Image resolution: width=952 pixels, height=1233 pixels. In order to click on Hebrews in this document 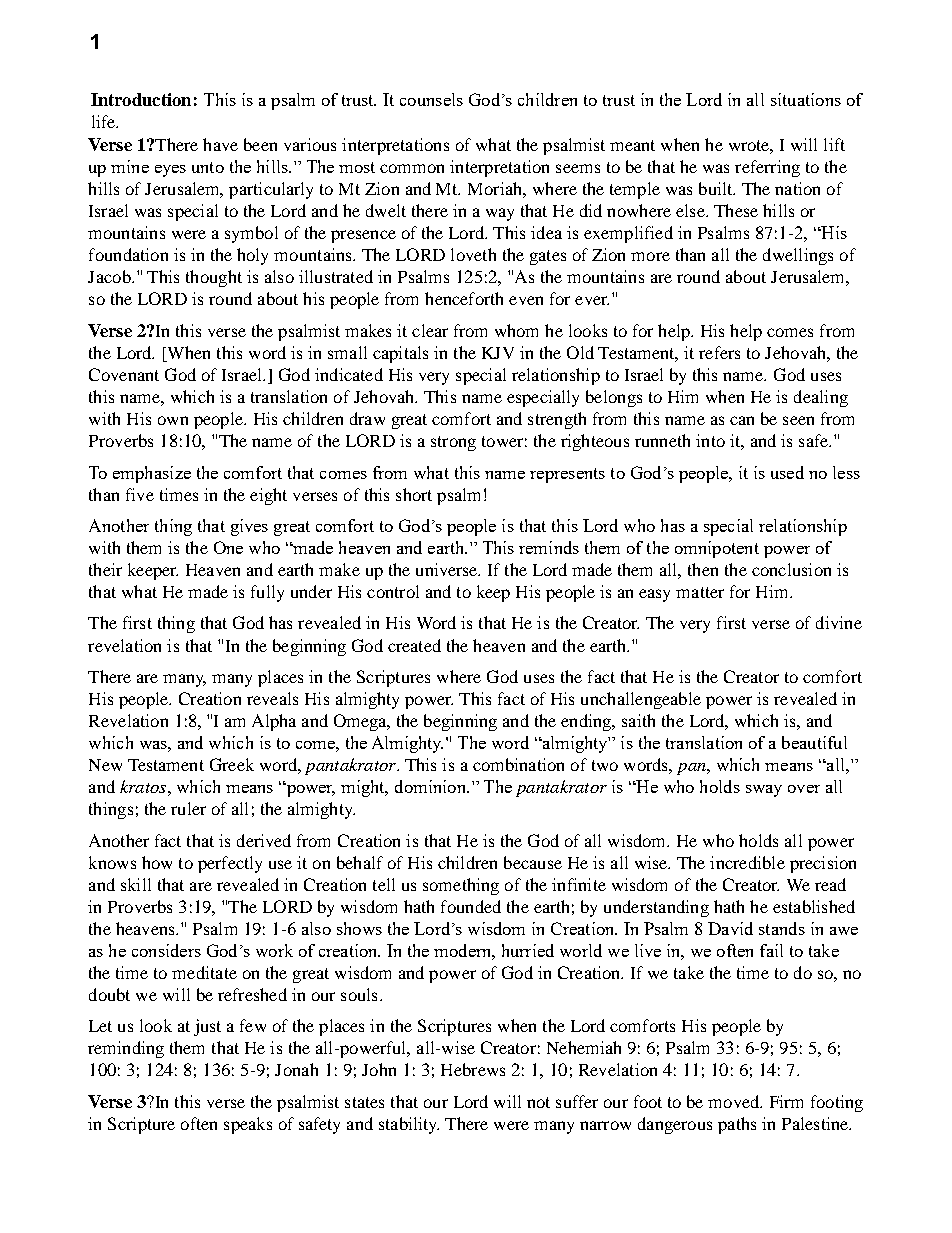, I will do `click(473, 1069)`.
